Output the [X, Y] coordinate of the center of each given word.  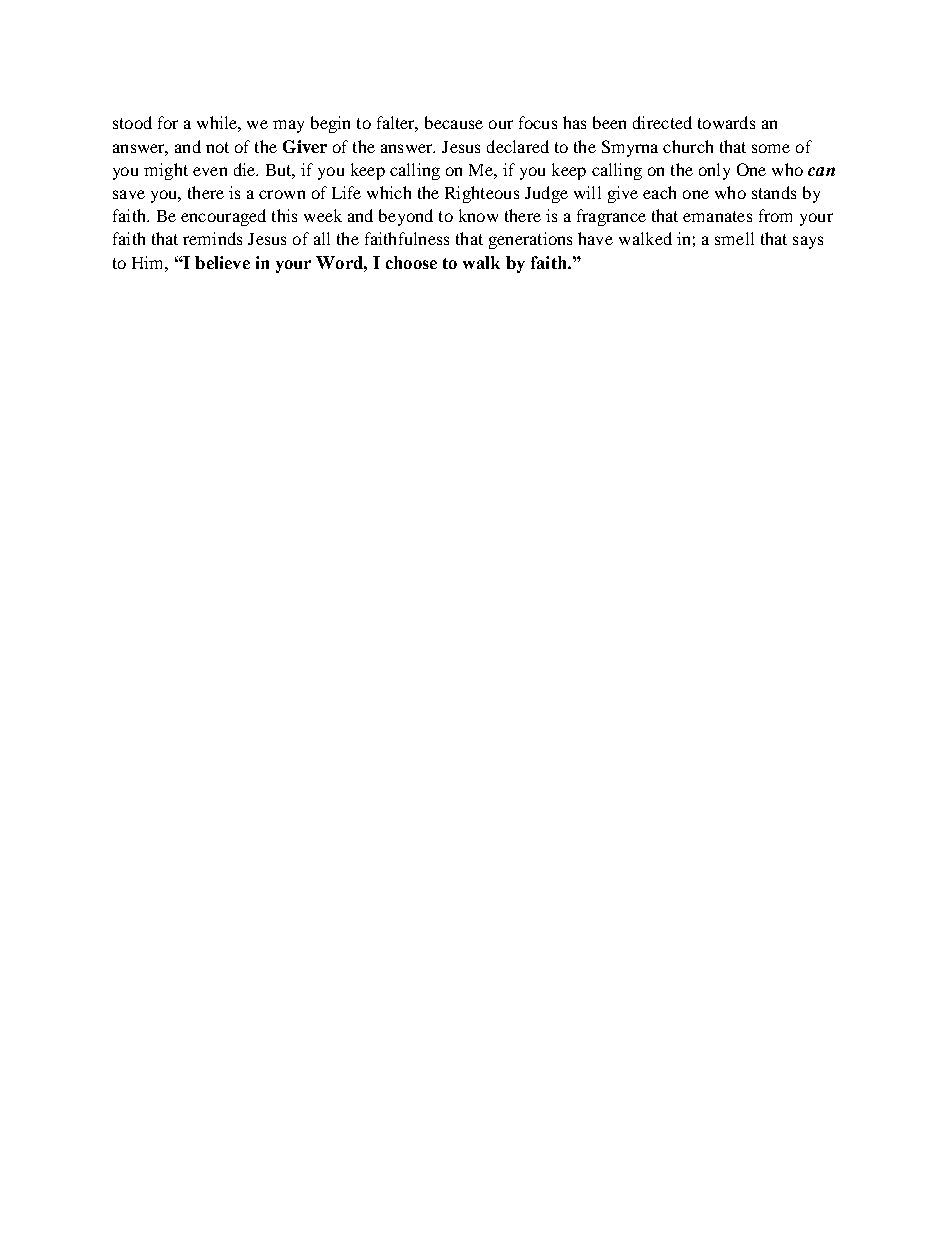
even [210, 171]
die [245, 169]
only [714, 171]
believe [222, 262]
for [168, 122]
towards [726, 122]
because [454, 122]
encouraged [223, 217]
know [478, 215]
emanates [717, 216]
